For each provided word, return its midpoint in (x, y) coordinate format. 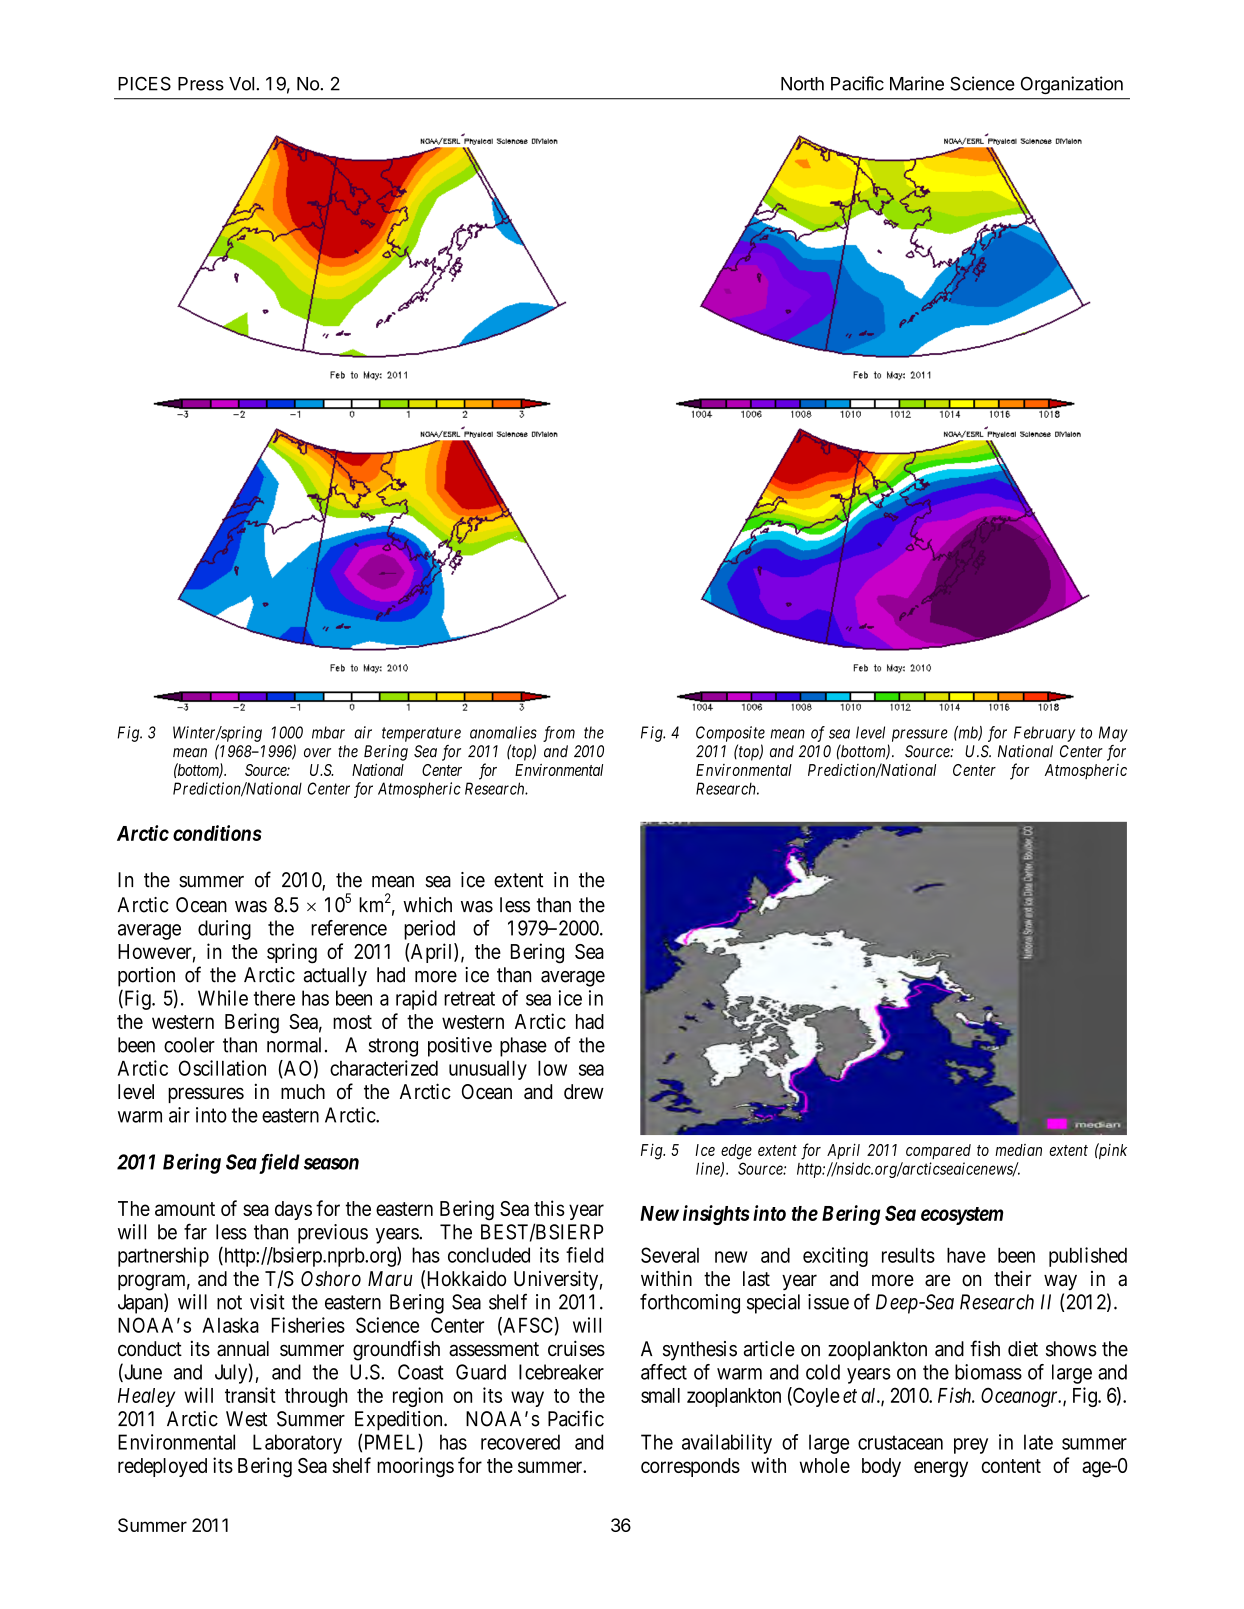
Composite (730, 734)
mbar (328, 732)
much (303, 1092)
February (1044, 734)
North (802, 84)
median (1018, 1150)
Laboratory (297, 1444)
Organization (1072, 85)
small (660, 1395)
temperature (421, 734)
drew (584, 1092)
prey (971, 1446)
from (559, 734)
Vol (241, 84)
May (1113, 734)
